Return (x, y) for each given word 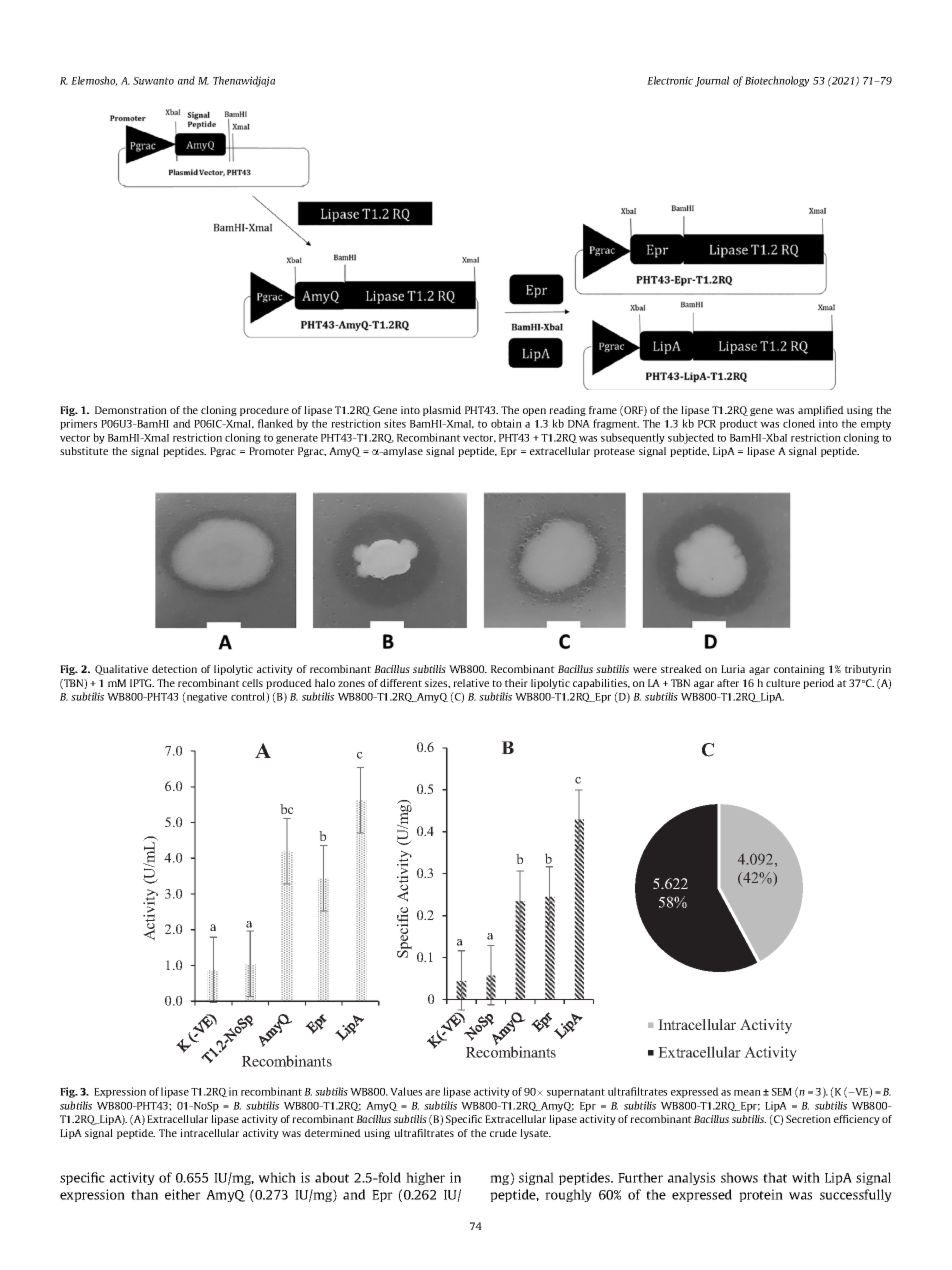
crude (503, 1133)
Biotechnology (777, 81)
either (183, 1194)
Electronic (670, 80)
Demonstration (131, 410)
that (775, 1177)
